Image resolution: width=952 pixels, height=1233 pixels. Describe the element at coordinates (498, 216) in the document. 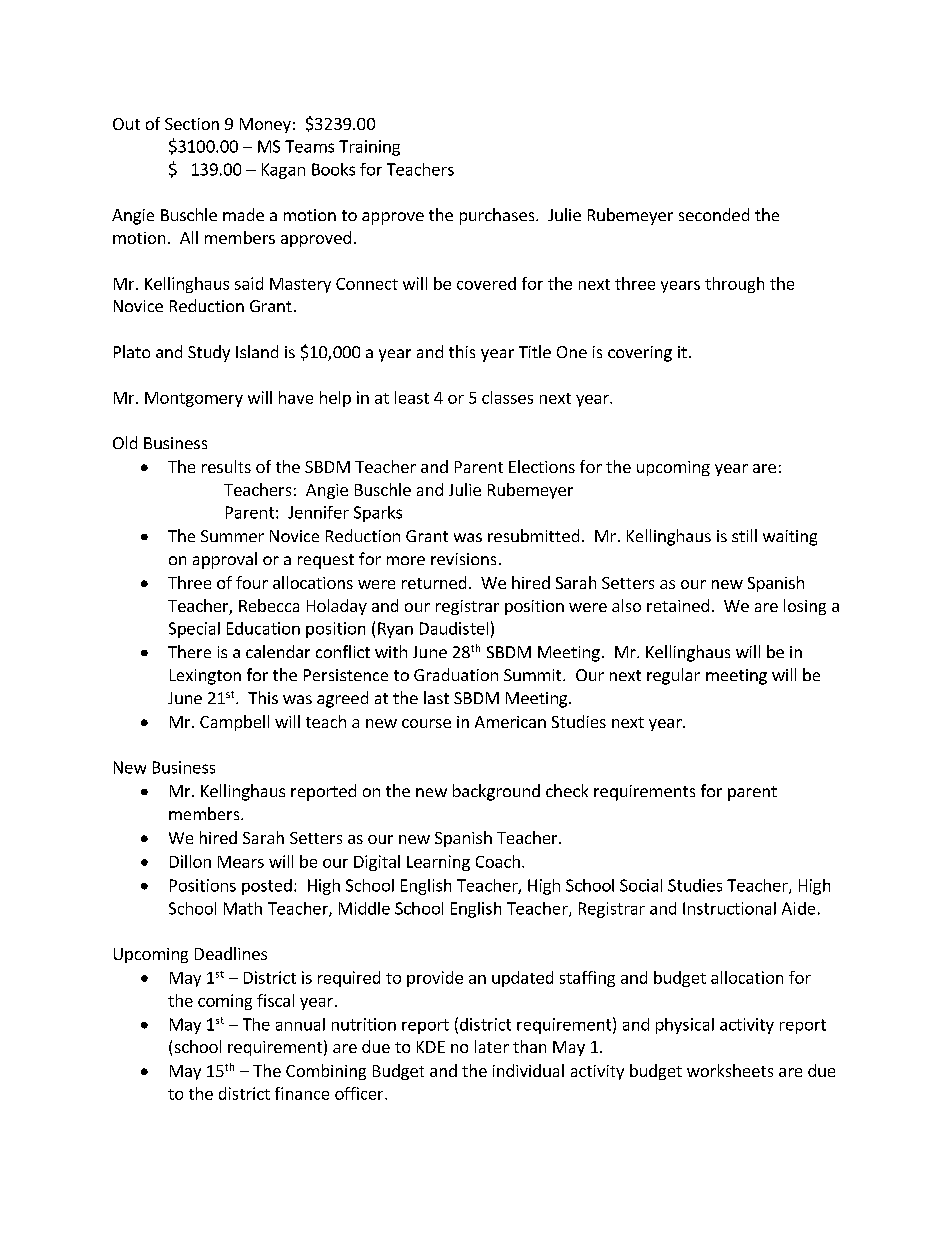

I see `purchases` at that location.
